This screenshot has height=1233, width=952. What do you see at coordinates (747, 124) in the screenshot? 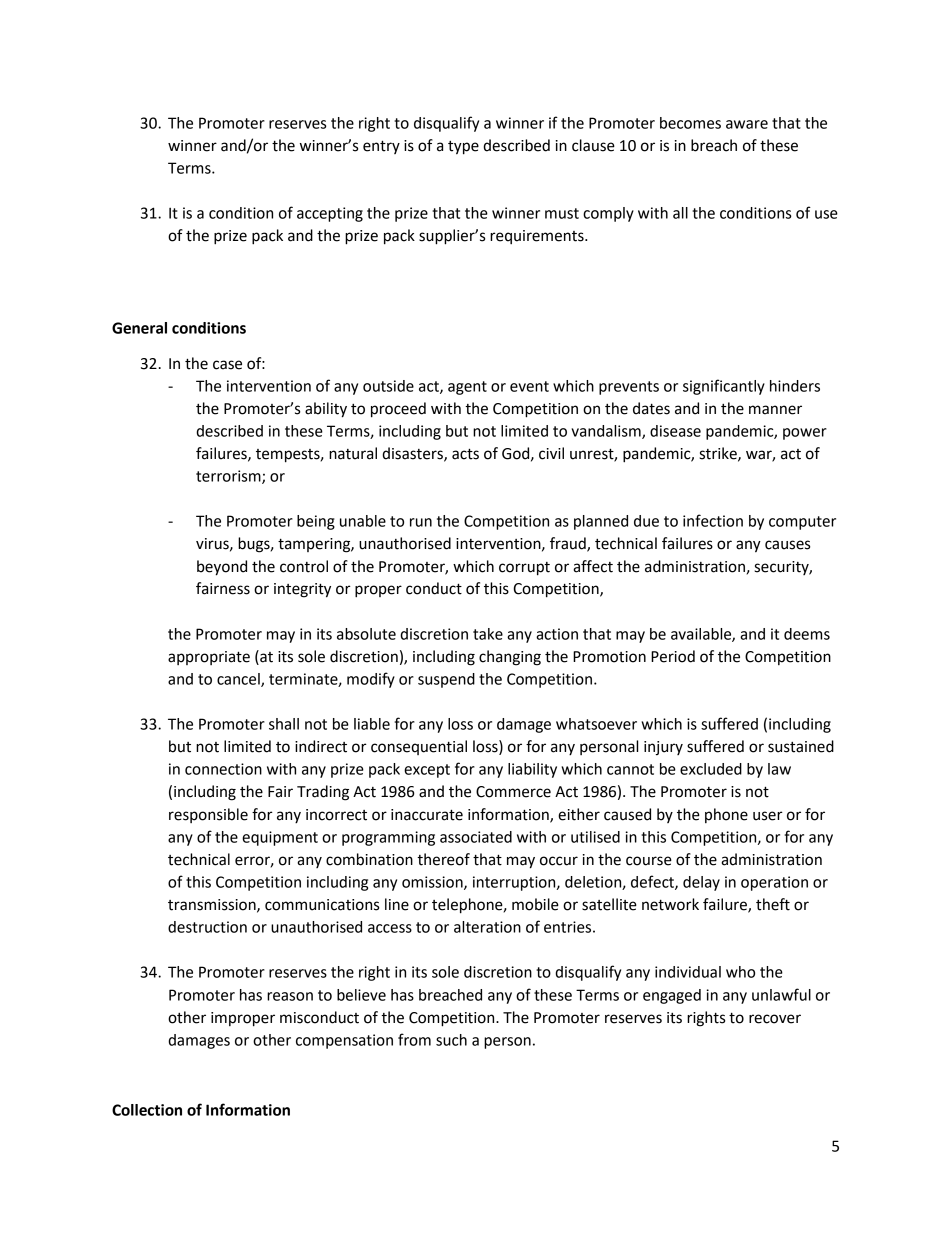
I see `aware` at bounding box center [747, 124].
